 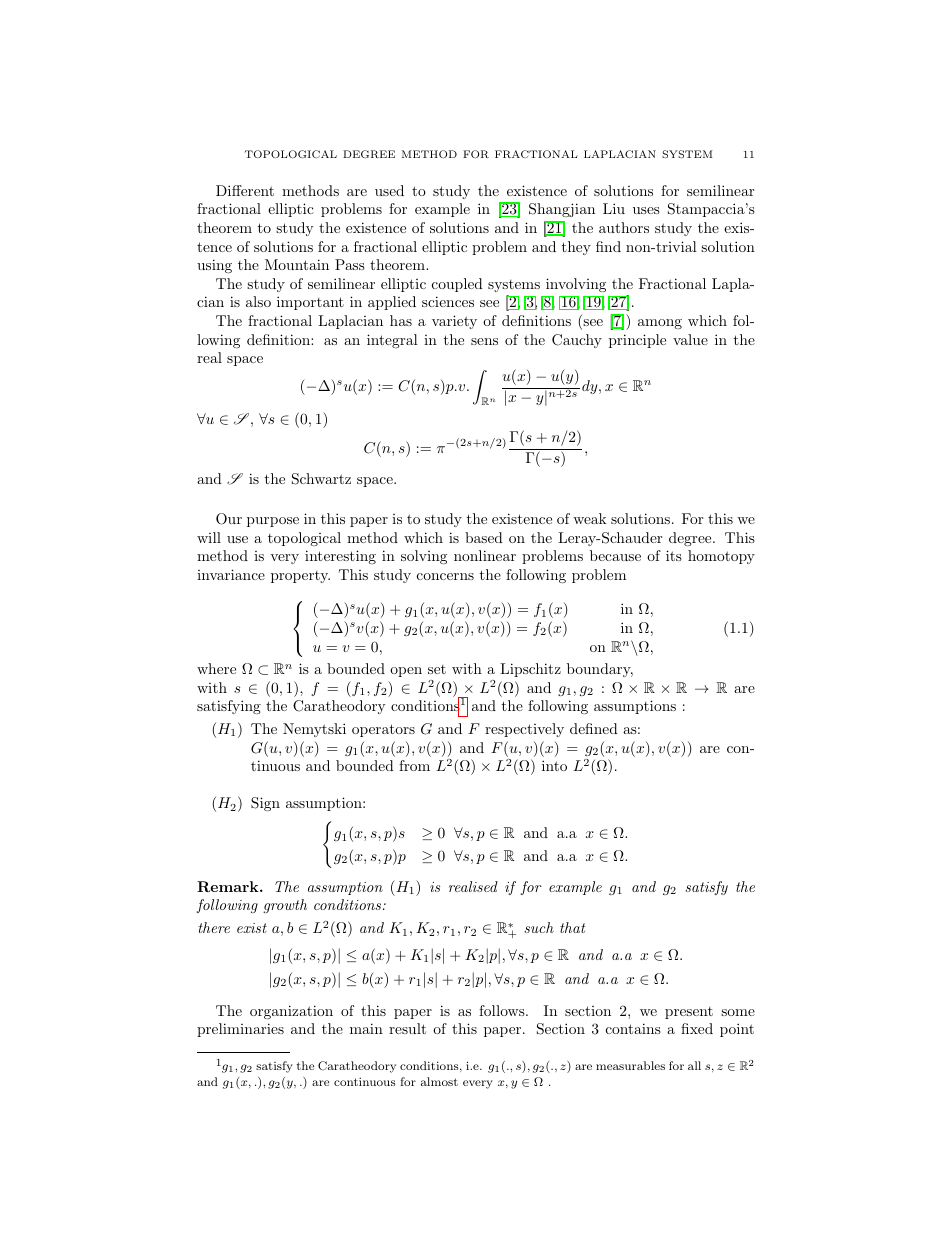 I want to click on Different, so click(x=245, y=190).
